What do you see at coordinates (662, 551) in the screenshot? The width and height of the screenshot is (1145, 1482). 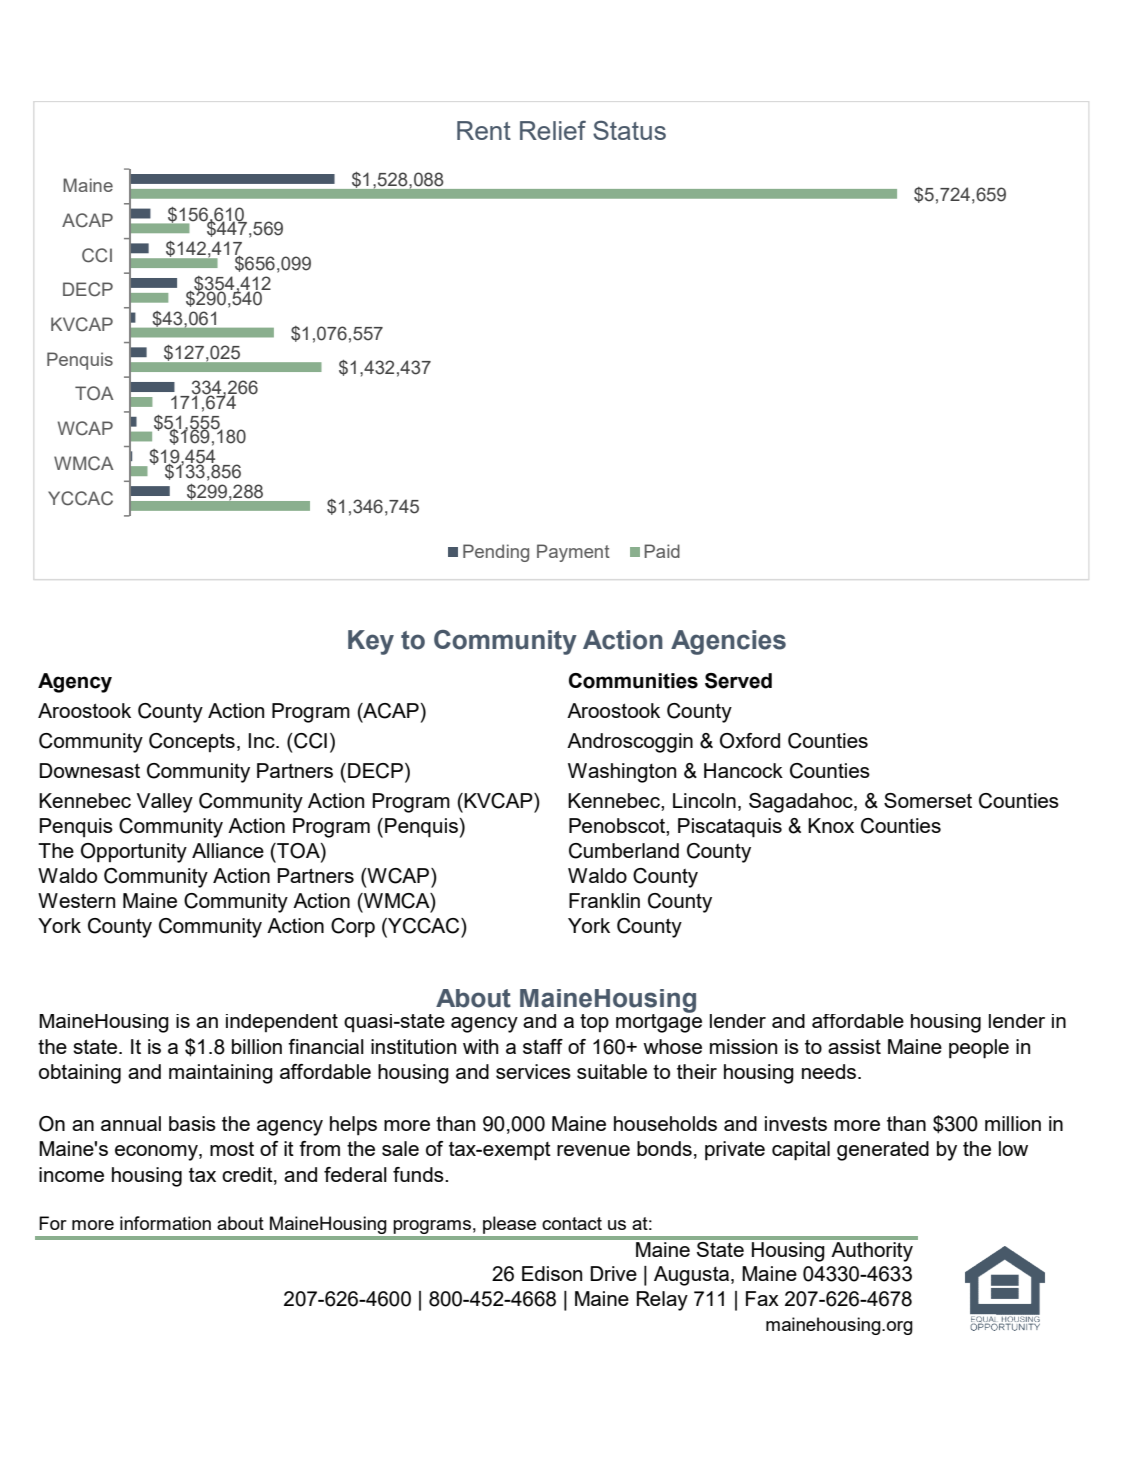 I see `Paid` at bounding box center [662, 551].
